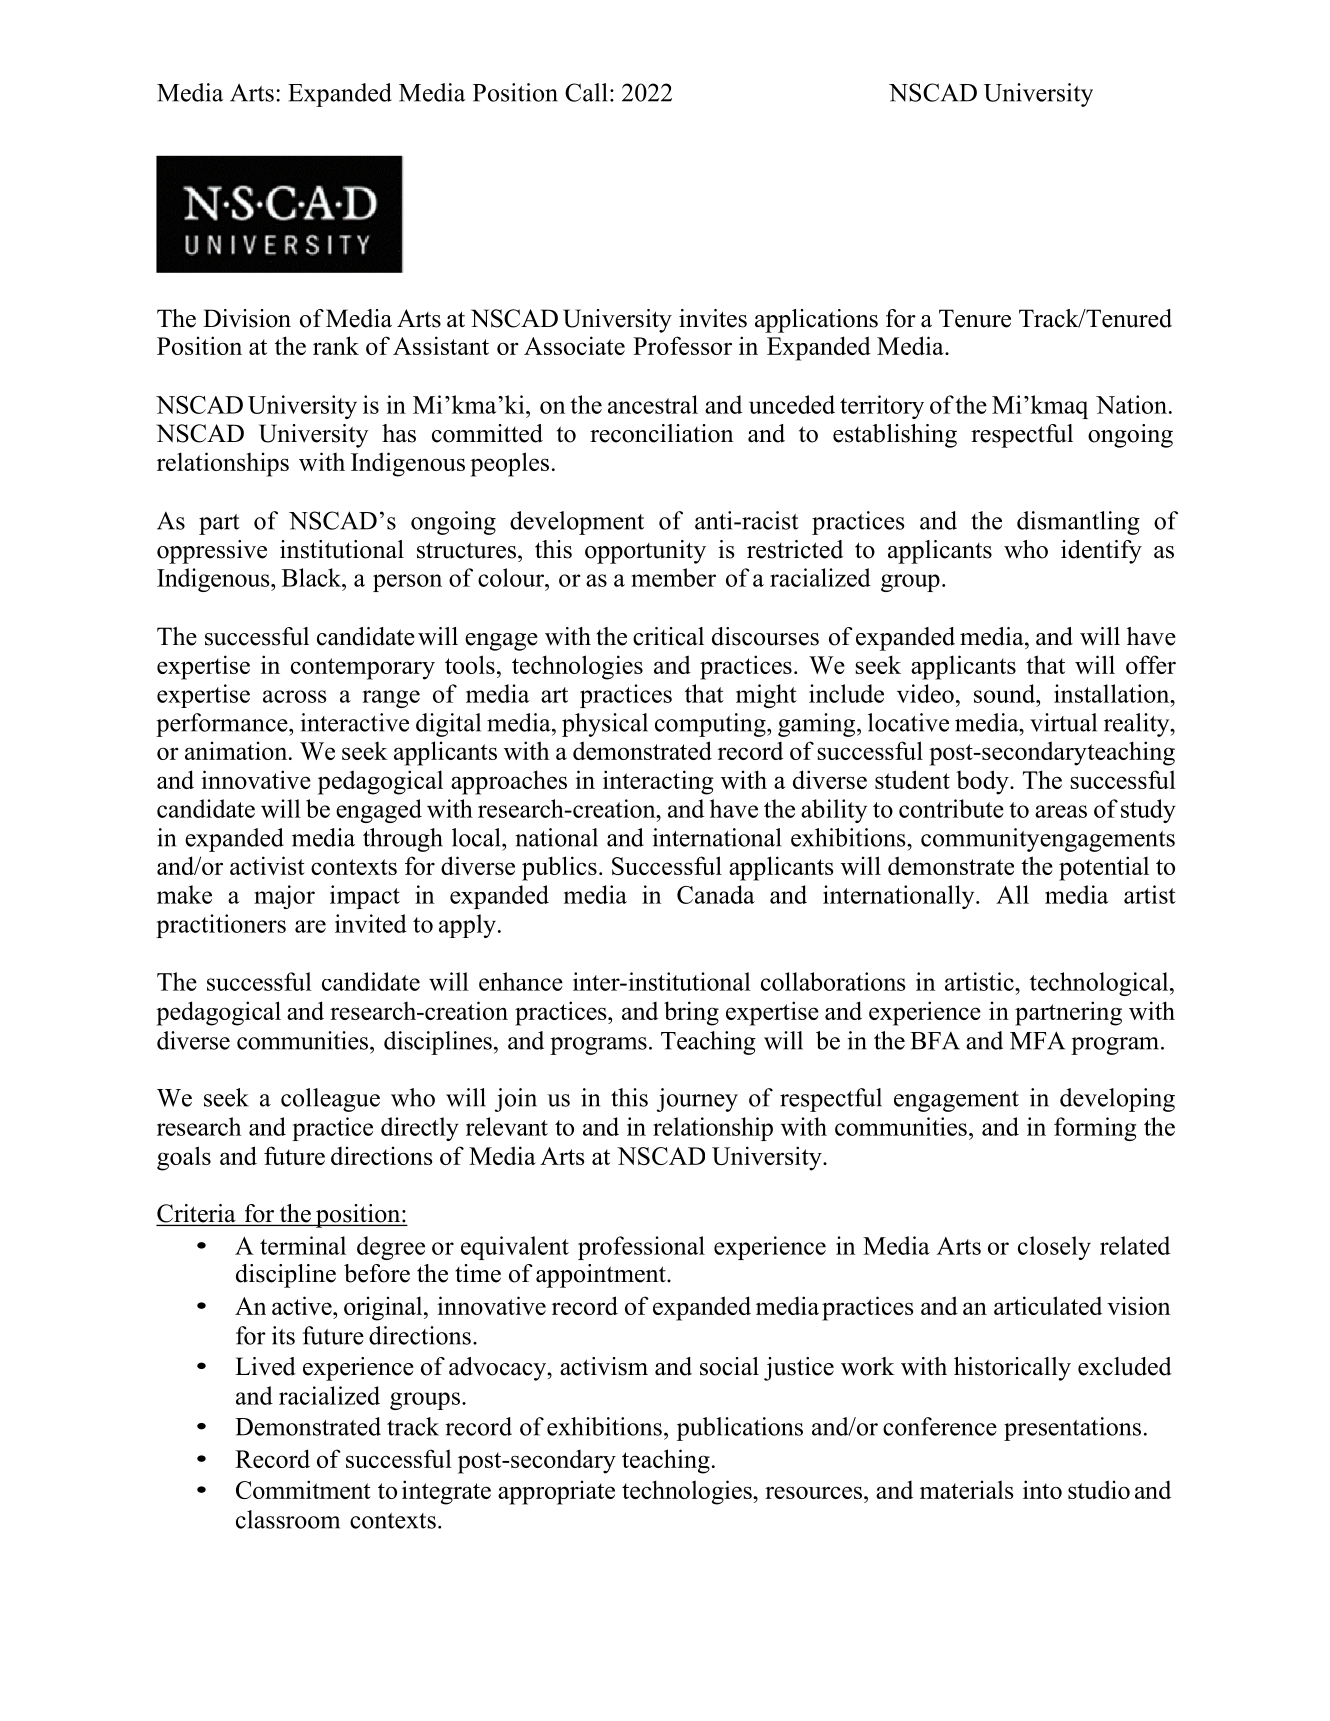 The image size is (1330, 1721). What do you see at coordinates (1104, 868) in the document?
I see `potential` at bounding box center [1104, 868].
